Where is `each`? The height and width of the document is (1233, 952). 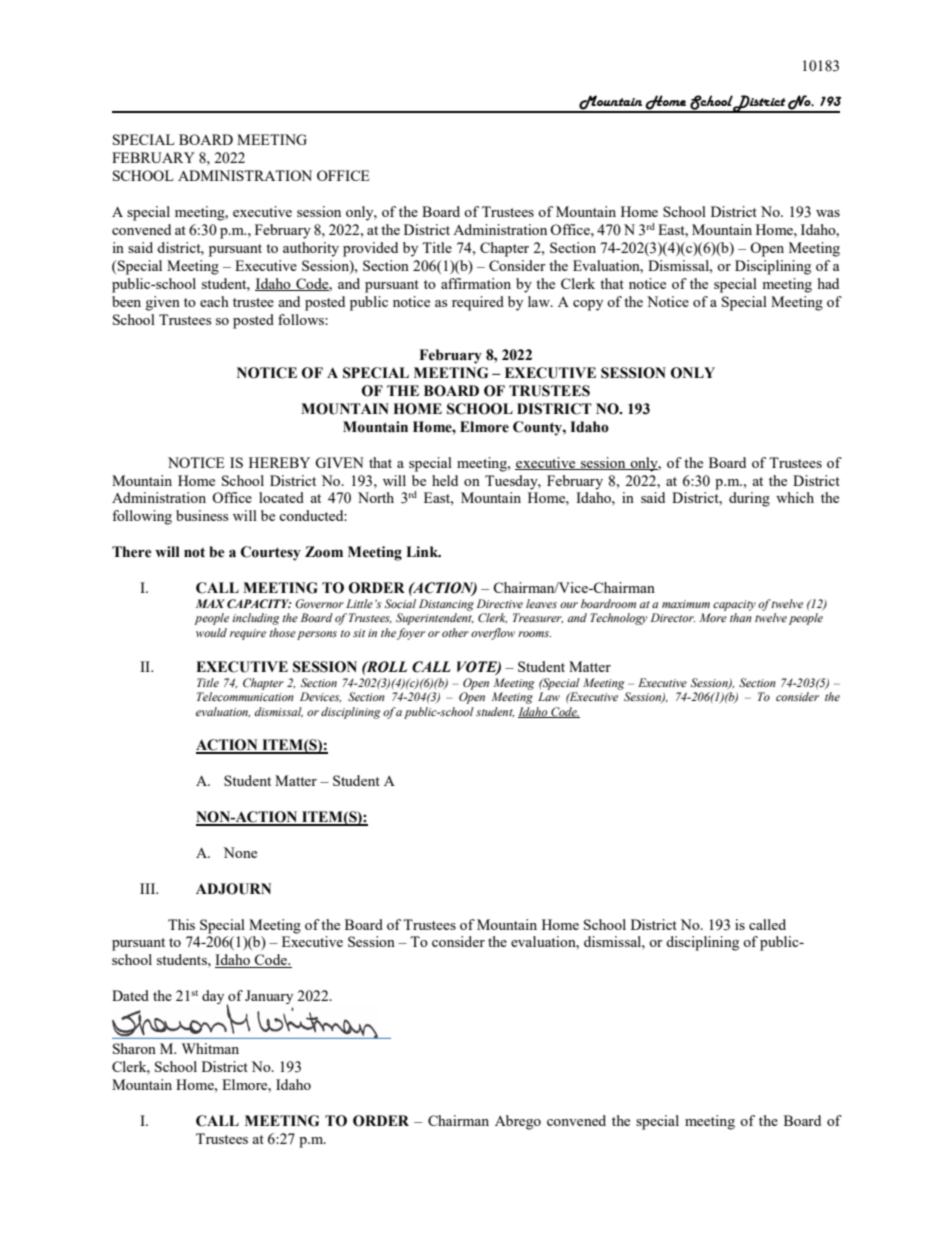 each is located at coordinates (214, 301).
